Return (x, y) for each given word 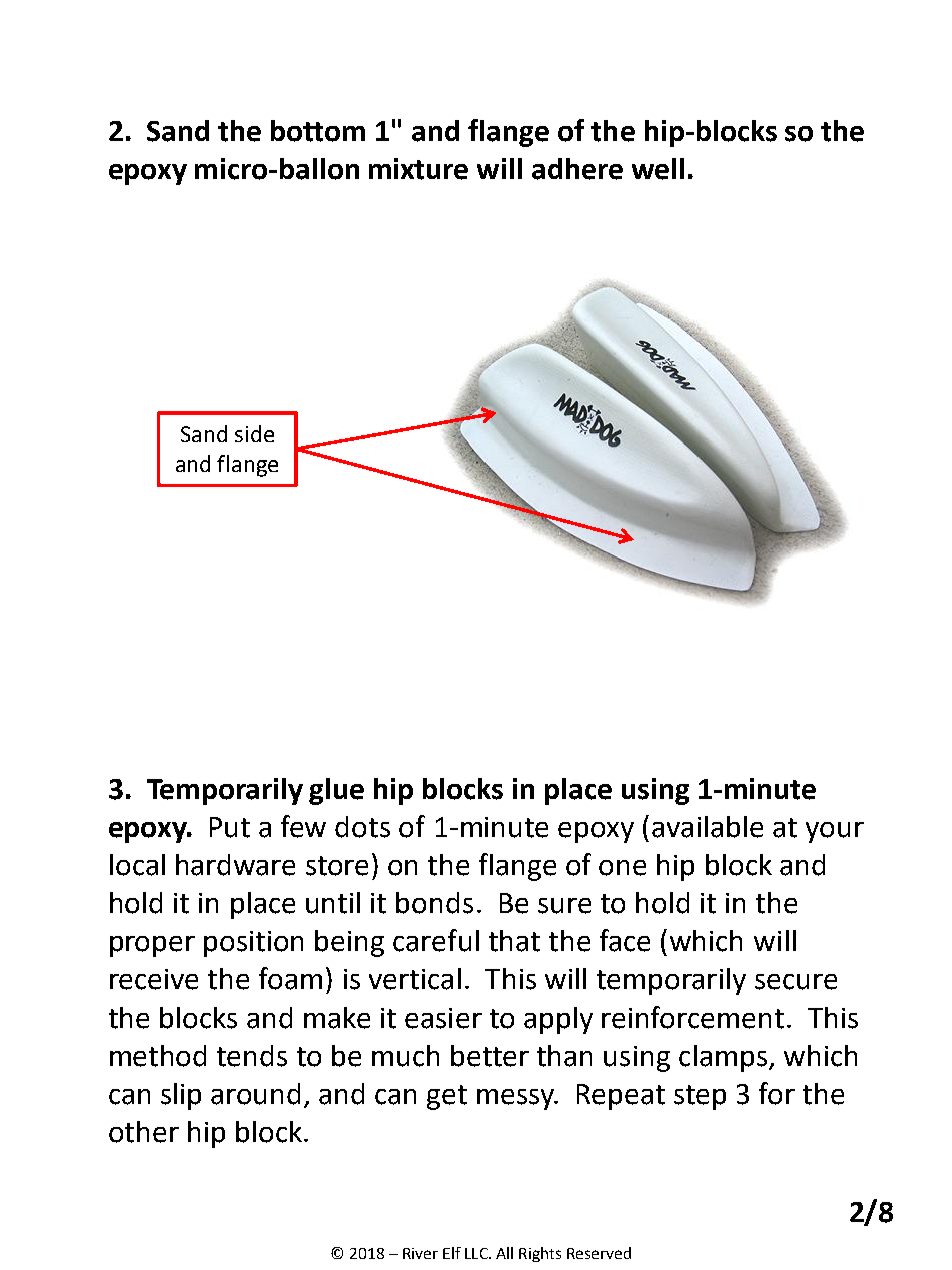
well (658, 169)
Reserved (599, 1253)
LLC (477, 1253)
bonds (434, 903)
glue (336, 791)
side (254, 433)
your (835, 832)
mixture (418, 169)
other (144, 1132)
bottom (318, 131)
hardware (235, 865)
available (707, 827)
